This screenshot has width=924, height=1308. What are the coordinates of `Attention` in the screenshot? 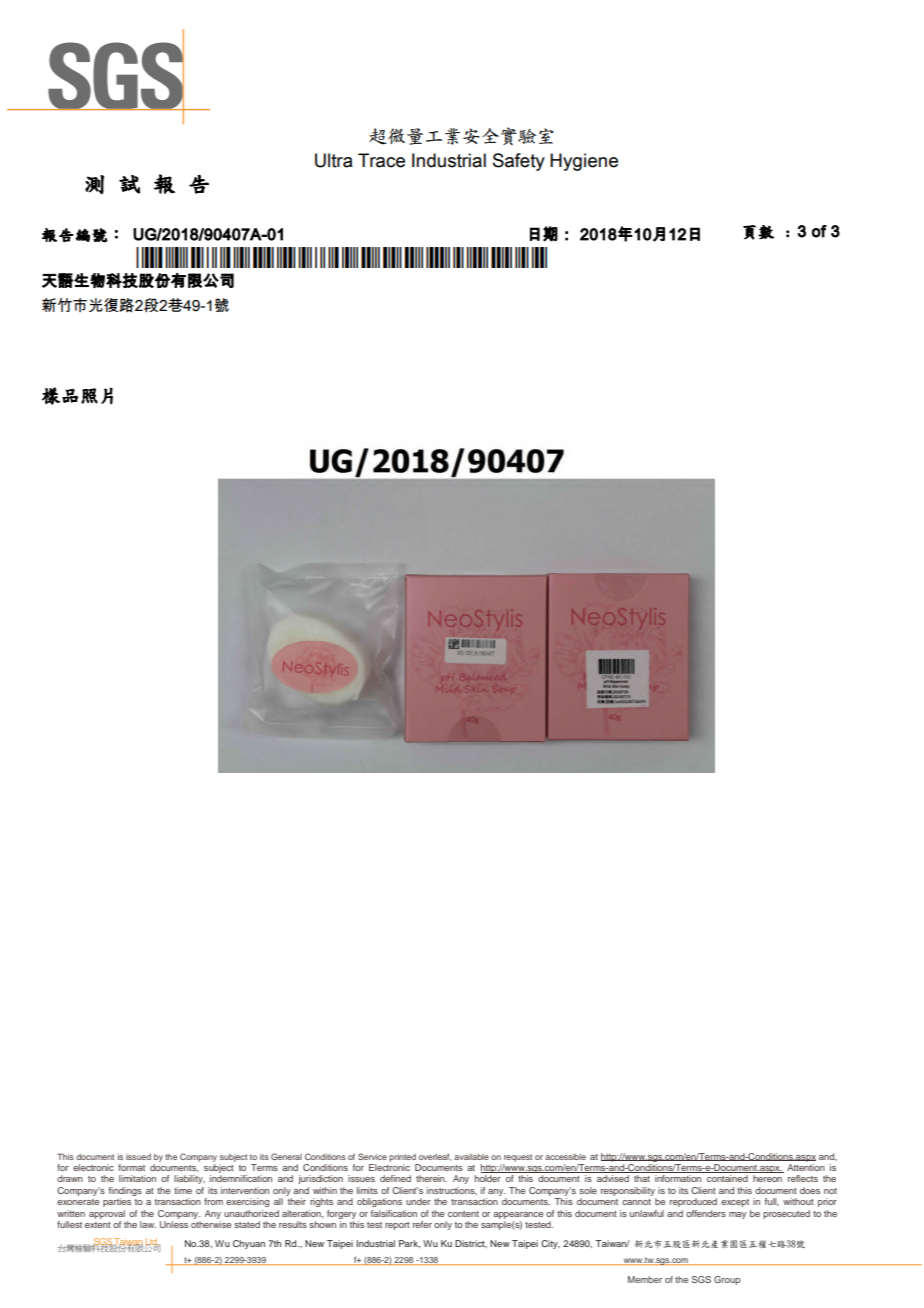 It's located at (806, 1167).
